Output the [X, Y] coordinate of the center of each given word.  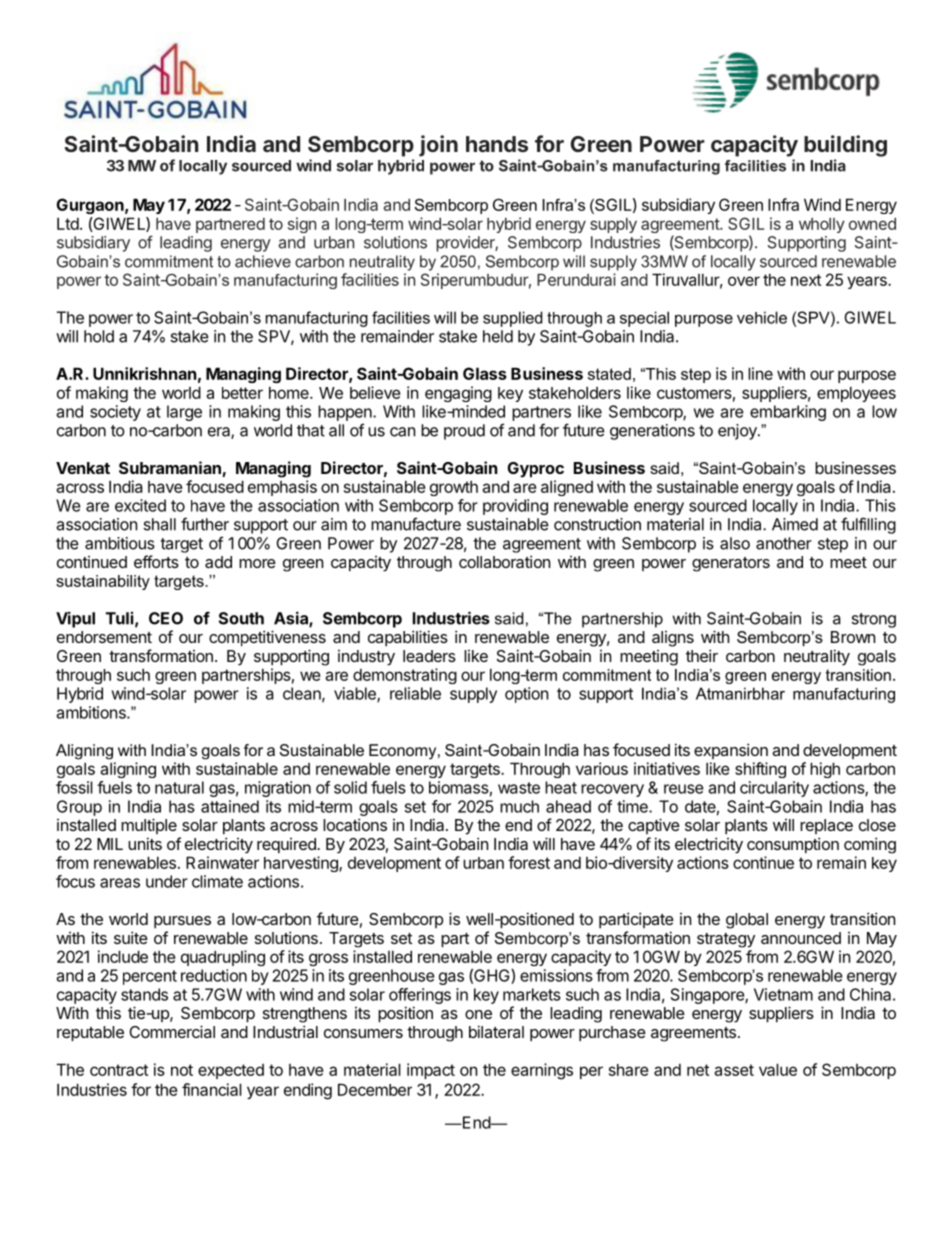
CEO [166, 618]
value [778, 1069]
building [845, 146]
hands [497, 144]
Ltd [68, 223]
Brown [853, 637]
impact [431, 1071]
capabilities [408, 638]
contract [119, 1070]
